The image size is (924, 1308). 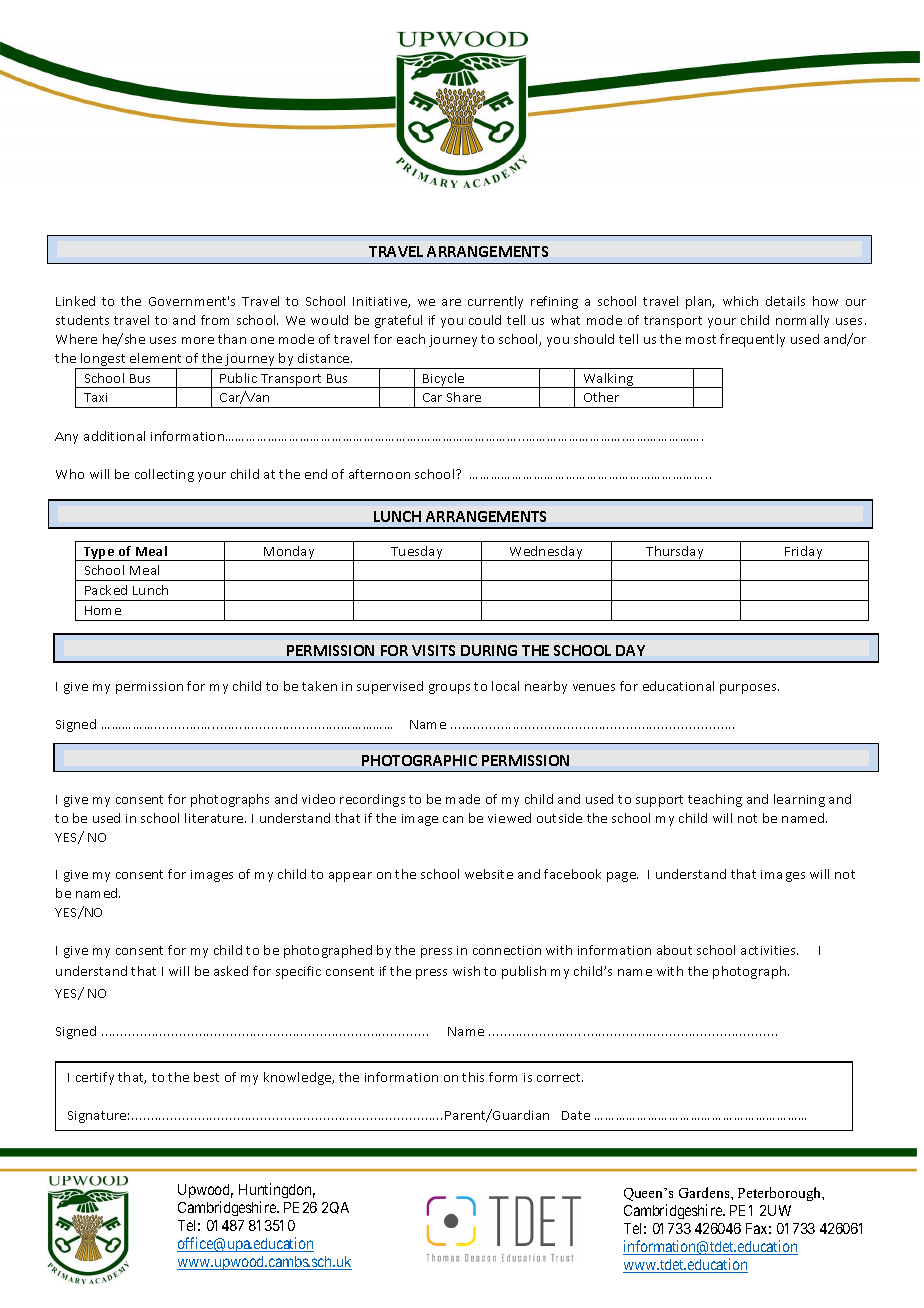 What do you see at coordinates (466, 971) in the image?
I see `wish` at bounding box center [466, 971].
